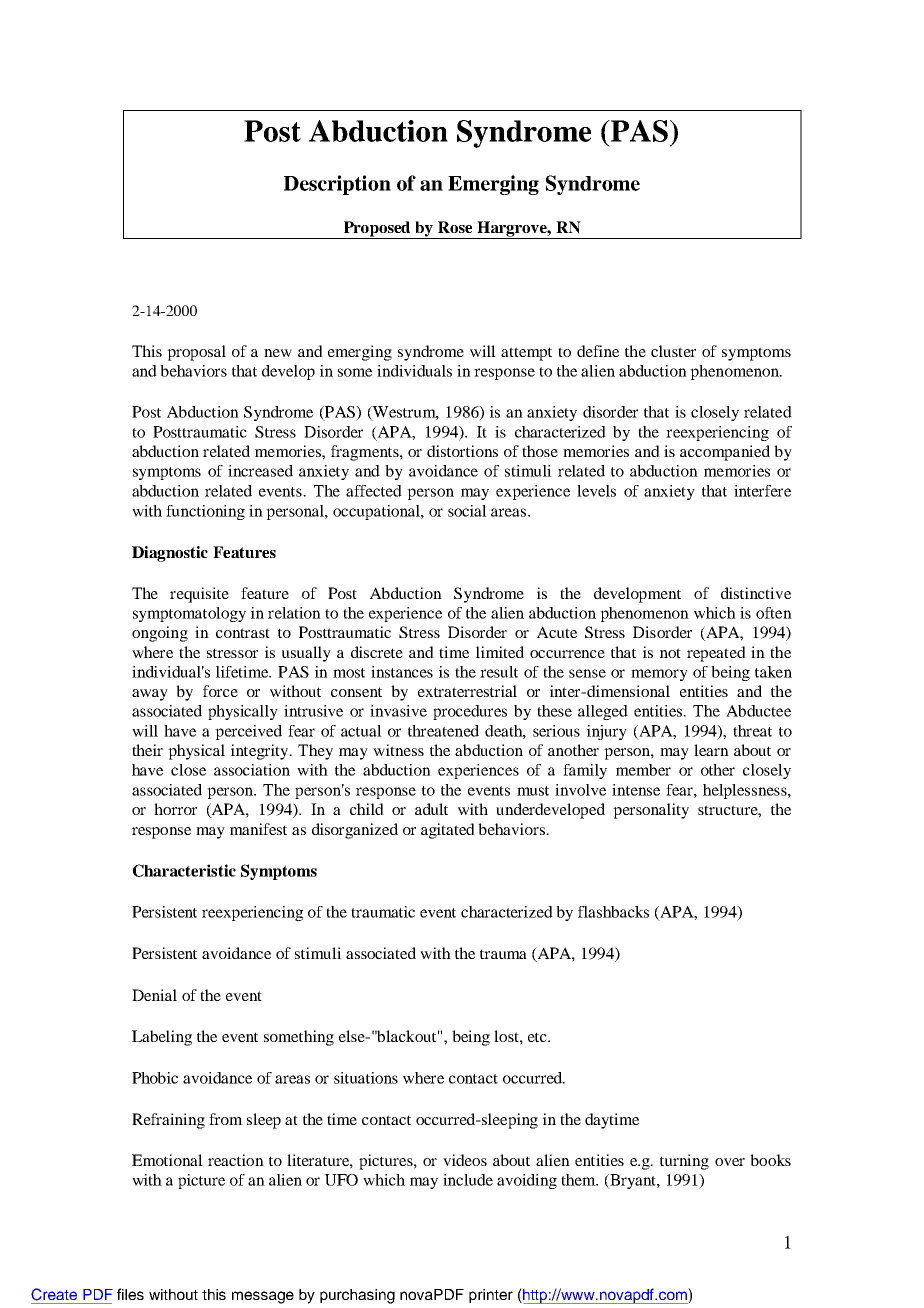 The image size is (924, 1308). Describe the element at coordinates (184, 870) in the document. I see `Characteristic` at that location.
